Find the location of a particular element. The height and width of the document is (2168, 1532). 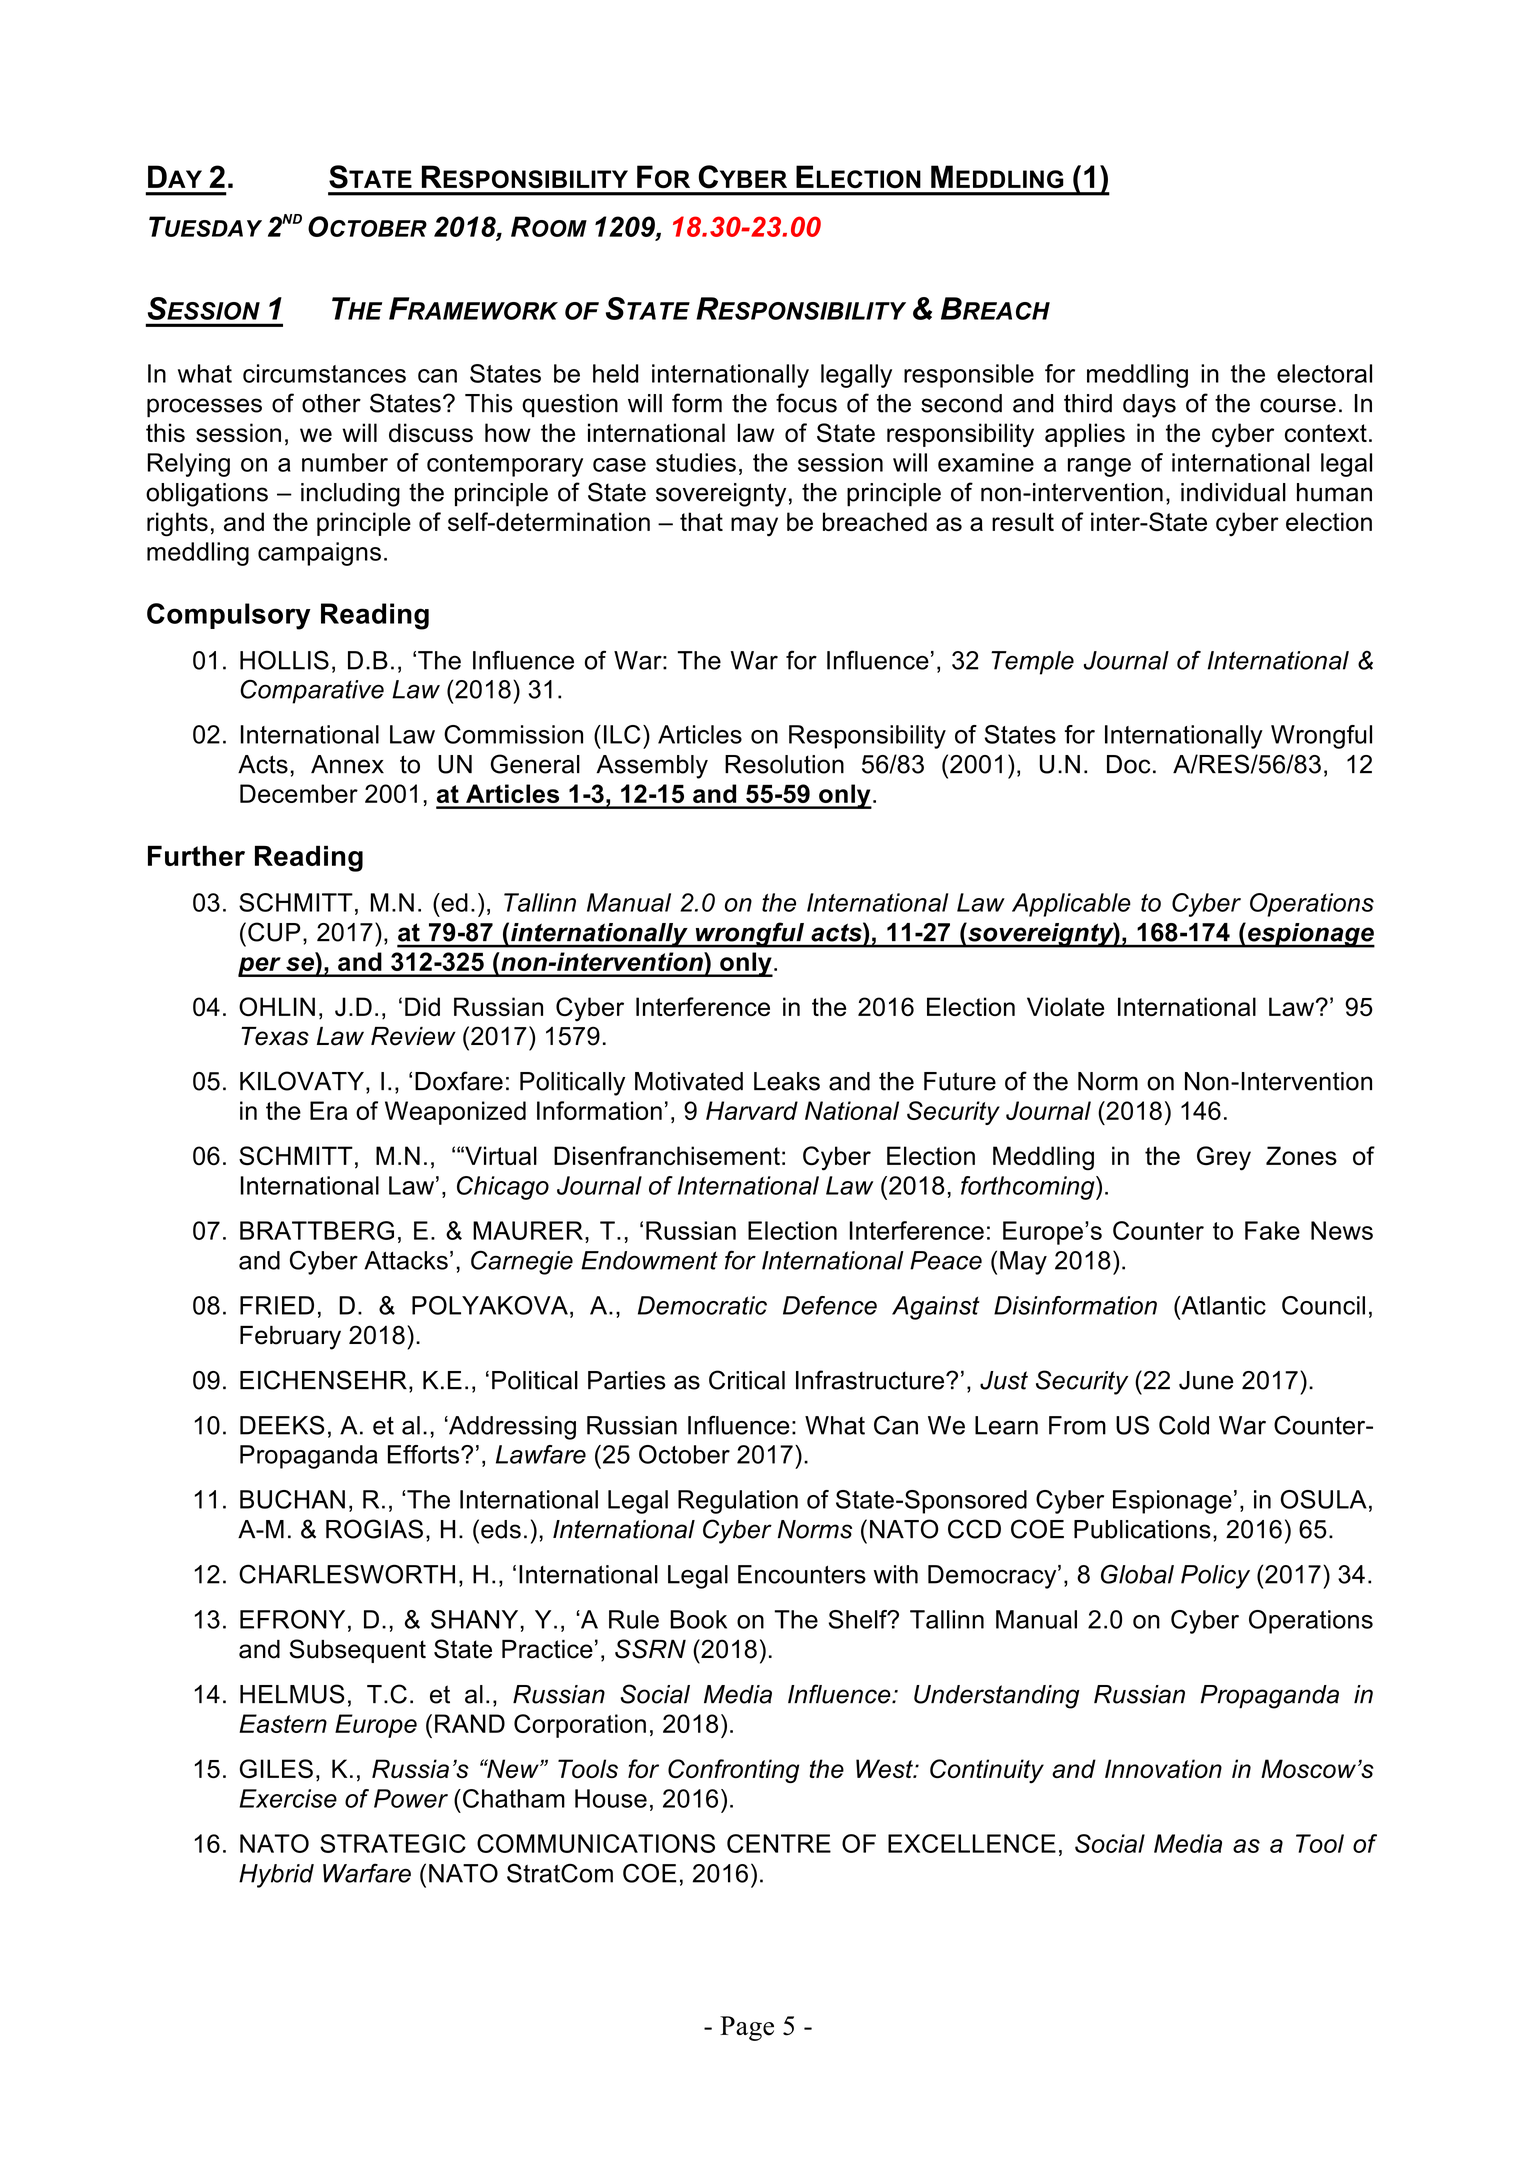

Grey is located at coordinates (1224, 1158).
